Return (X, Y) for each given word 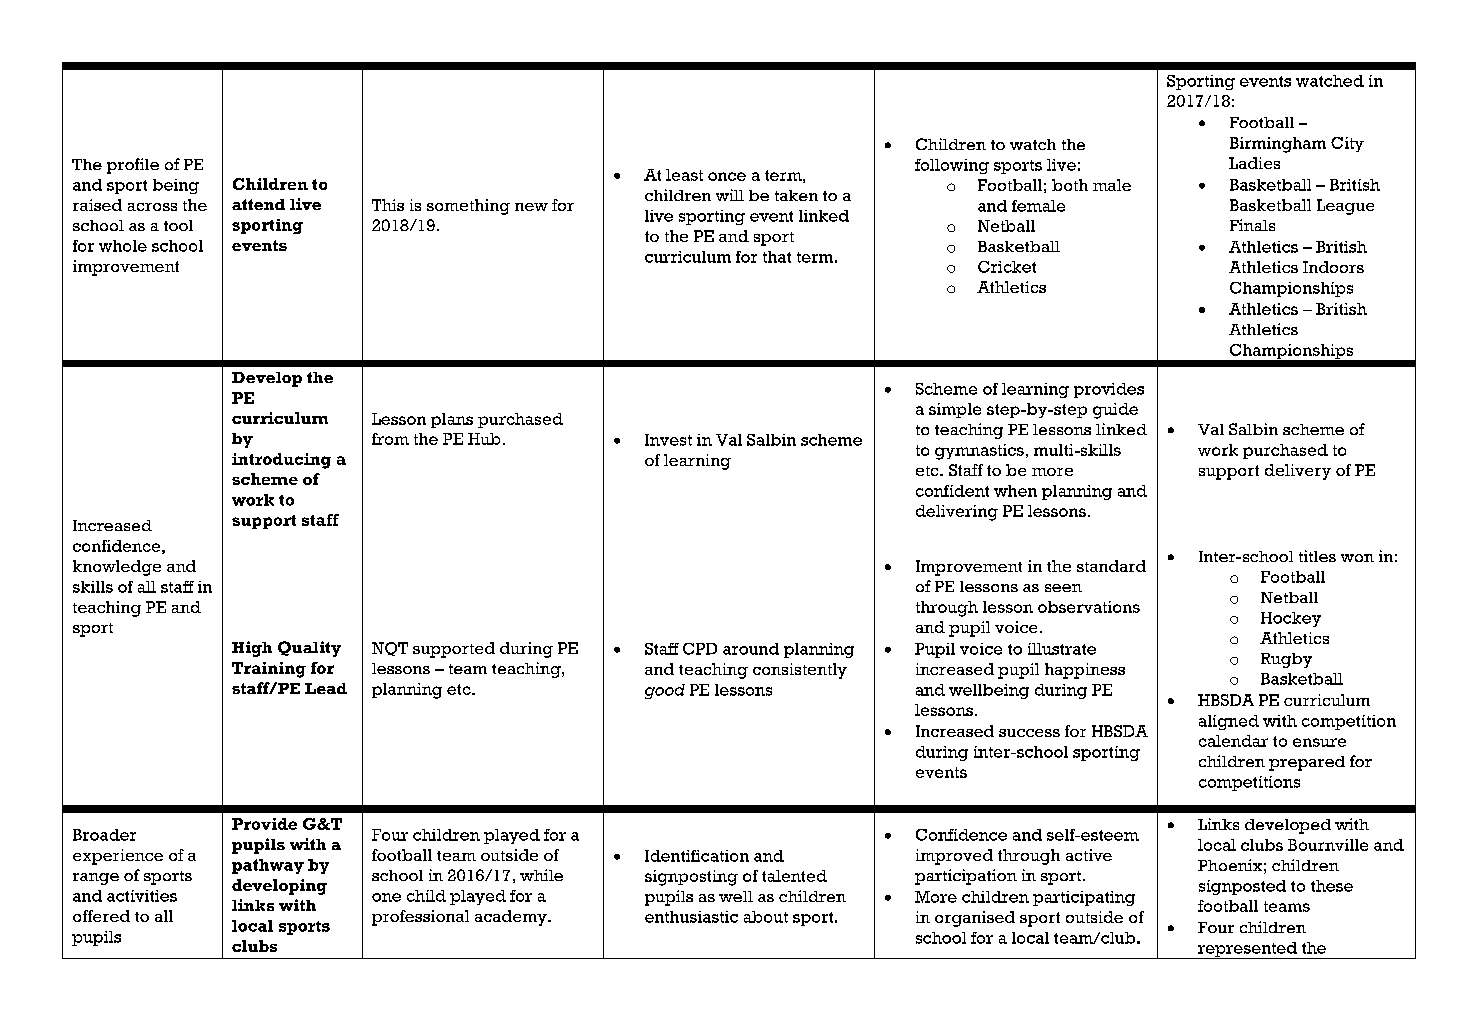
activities (142, 896)
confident (952, 491)
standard (1111, 566)
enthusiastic (691, 917)
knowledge (117, 568)
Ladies (1254, 163)
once (727, 176)
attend (258, 204)
